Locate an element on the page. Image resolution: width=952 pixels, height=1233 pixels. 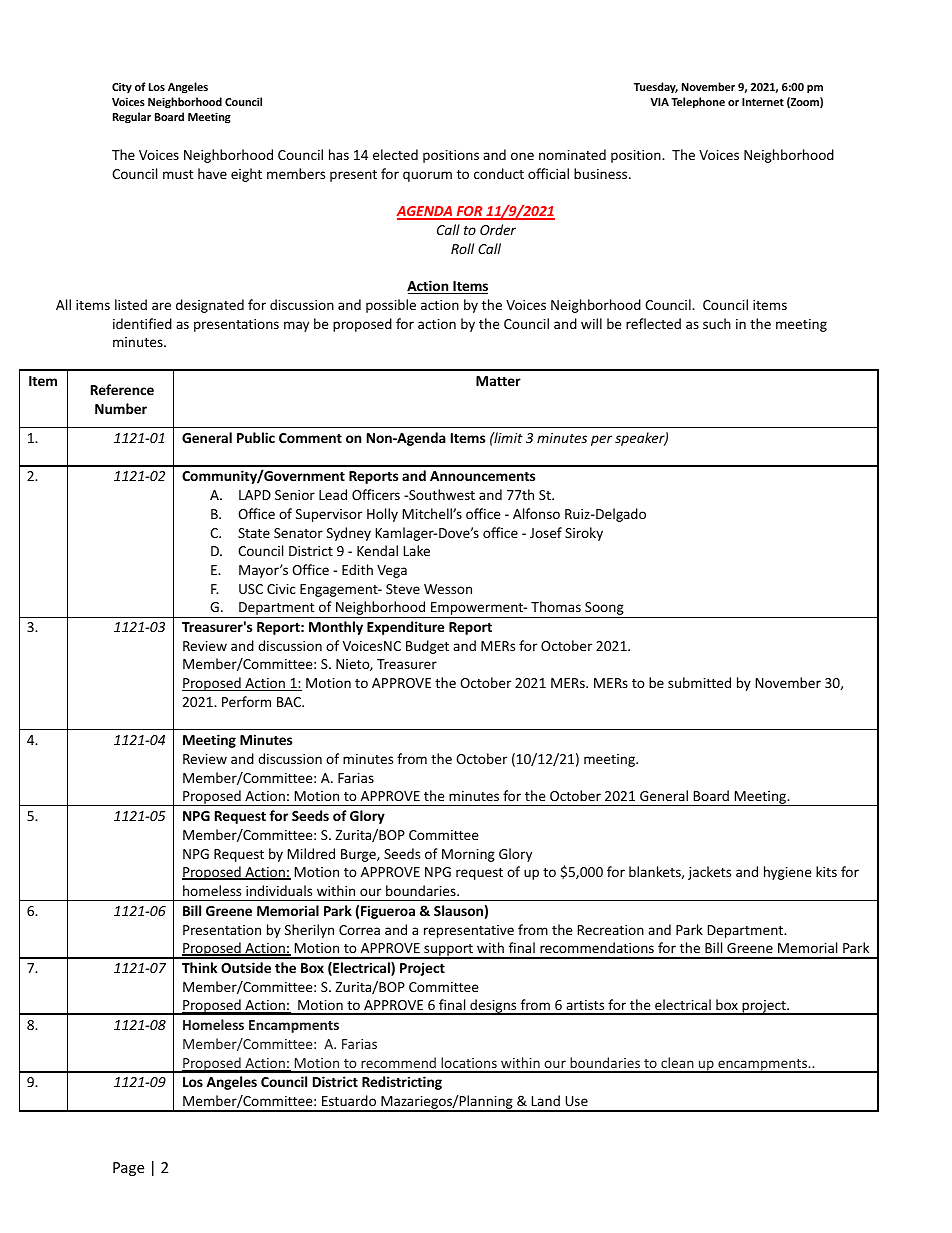
Page is located at coordinates (128, 1169).
